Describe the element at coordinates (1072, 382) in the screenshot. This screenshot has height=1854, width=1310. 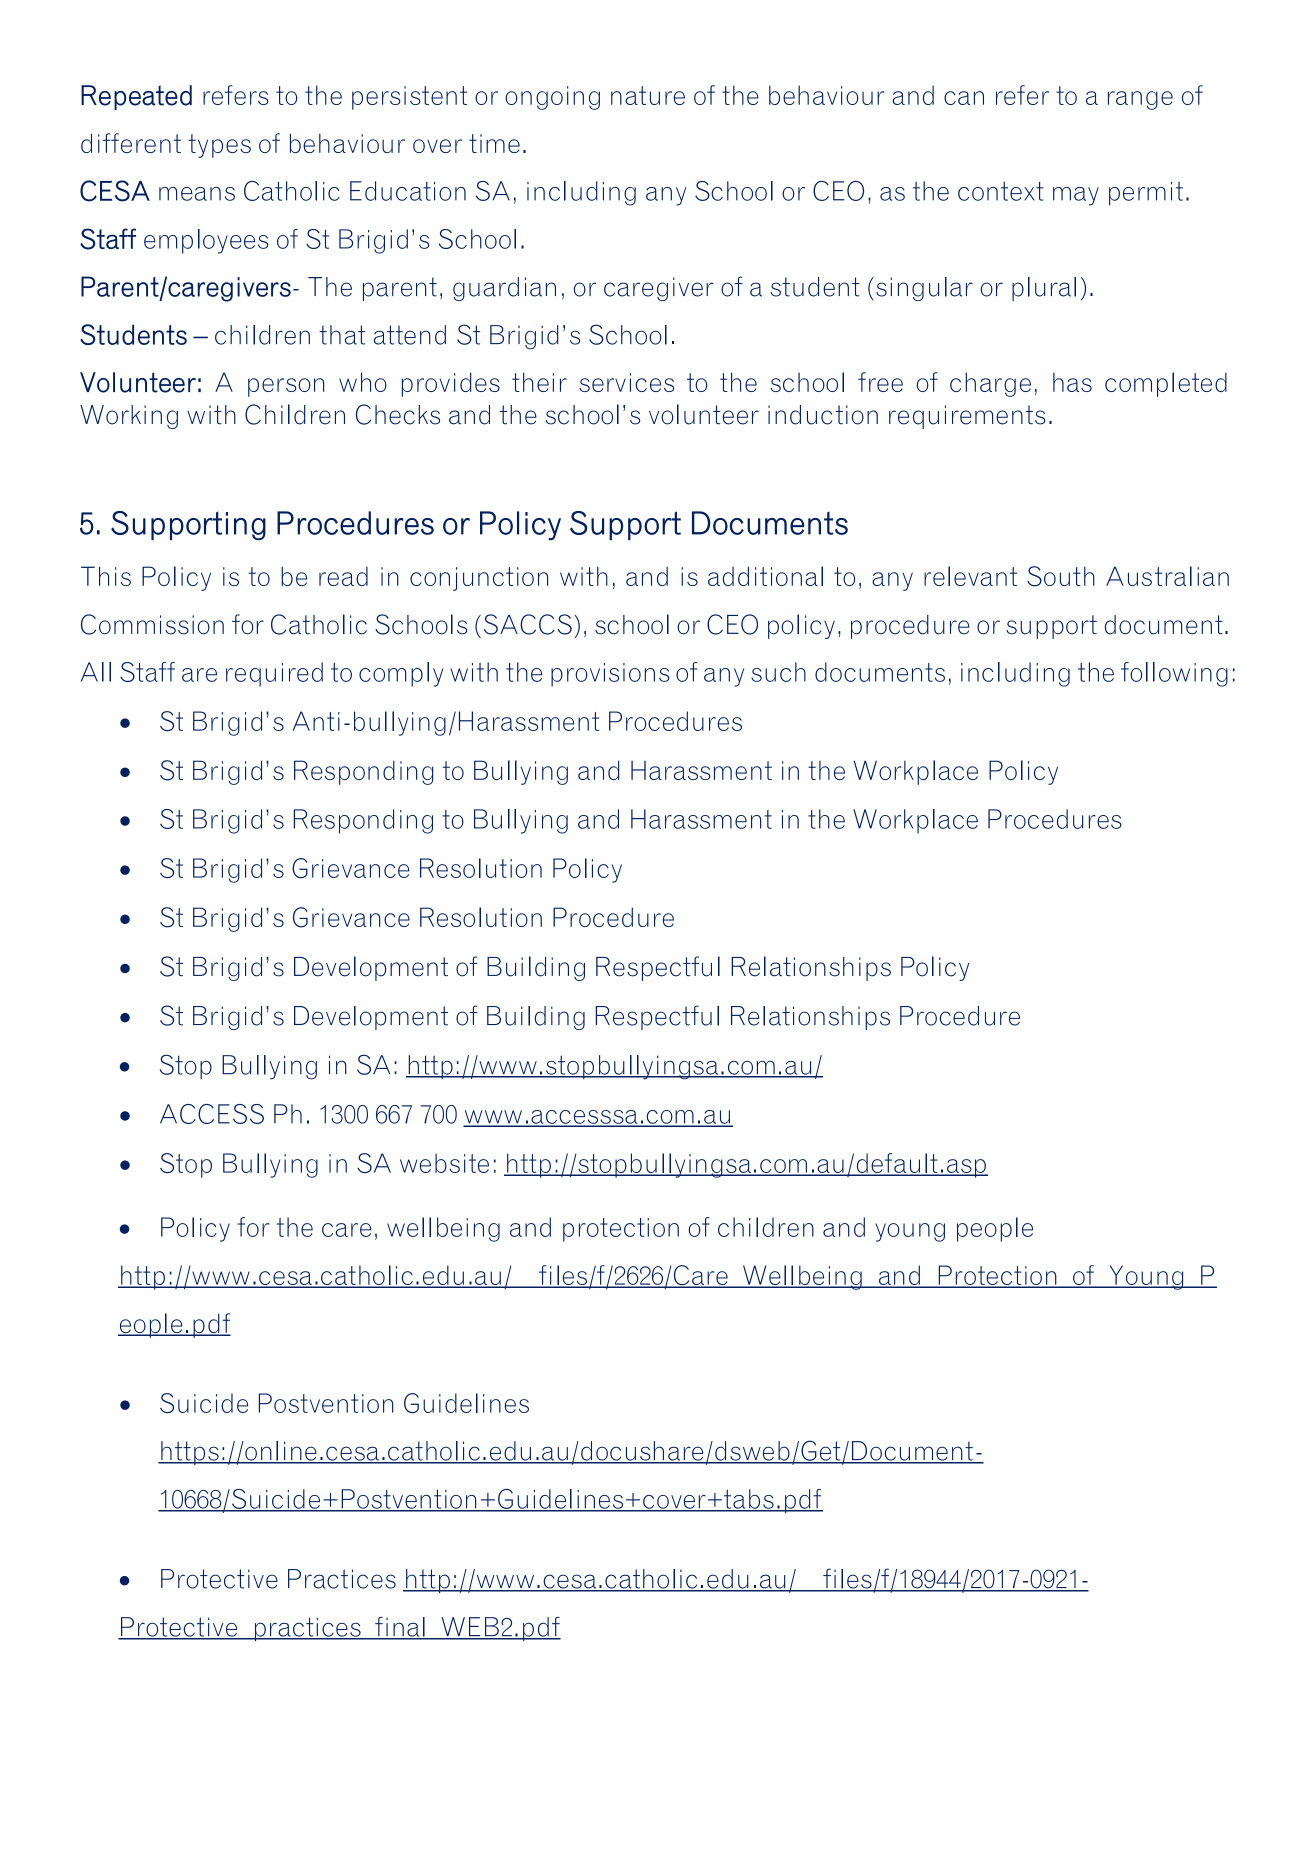
I see `has` at that location.
